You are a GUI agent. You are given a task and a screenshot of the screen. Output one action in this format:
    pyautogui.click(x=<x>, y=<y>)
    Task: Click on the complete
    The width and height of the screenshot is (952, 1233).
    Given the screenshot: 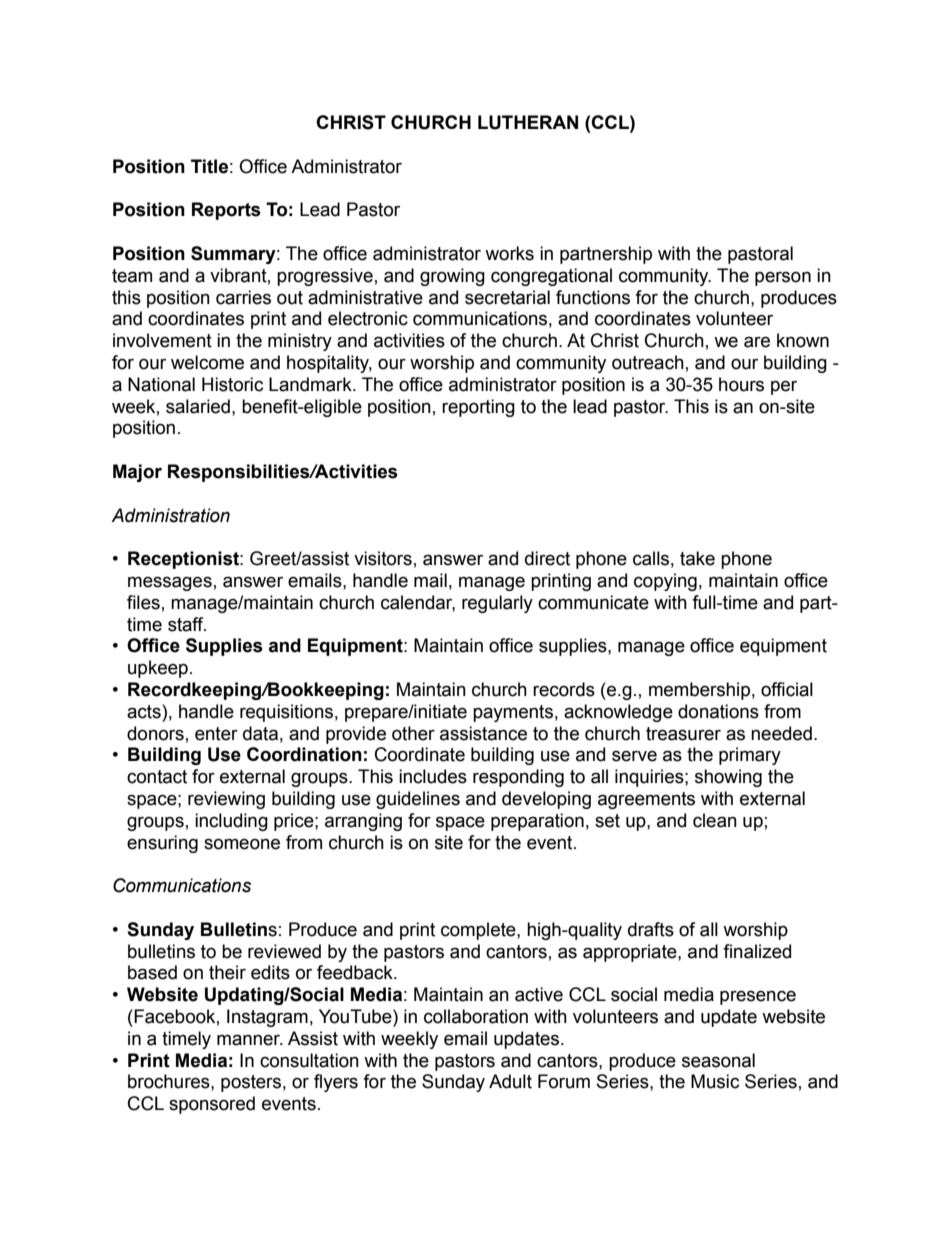 What is the action you would take?
    pyautogui.click(x=479, y=931)
